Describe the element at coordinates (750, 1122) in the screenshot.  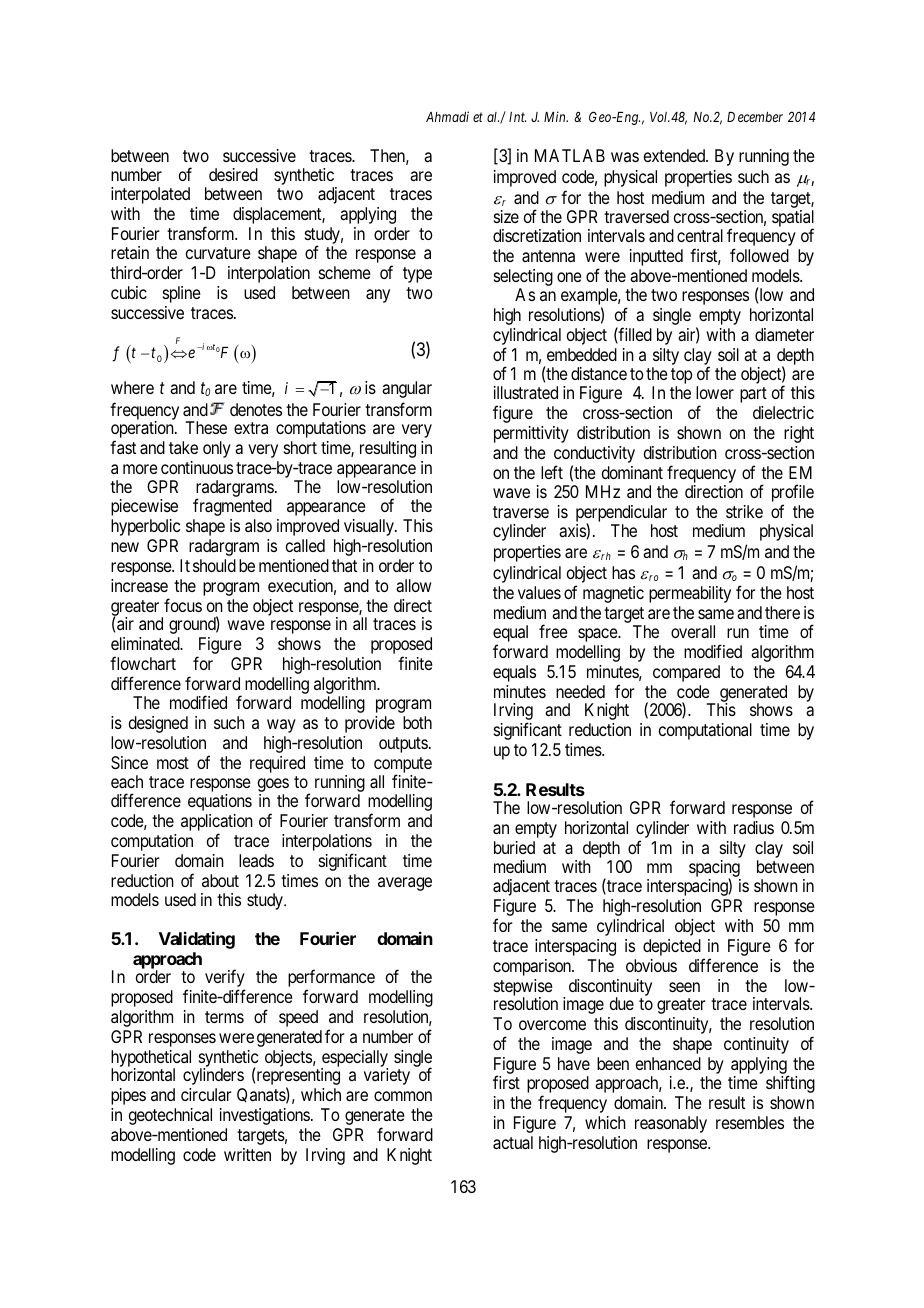
I see `resembles` at that location.
